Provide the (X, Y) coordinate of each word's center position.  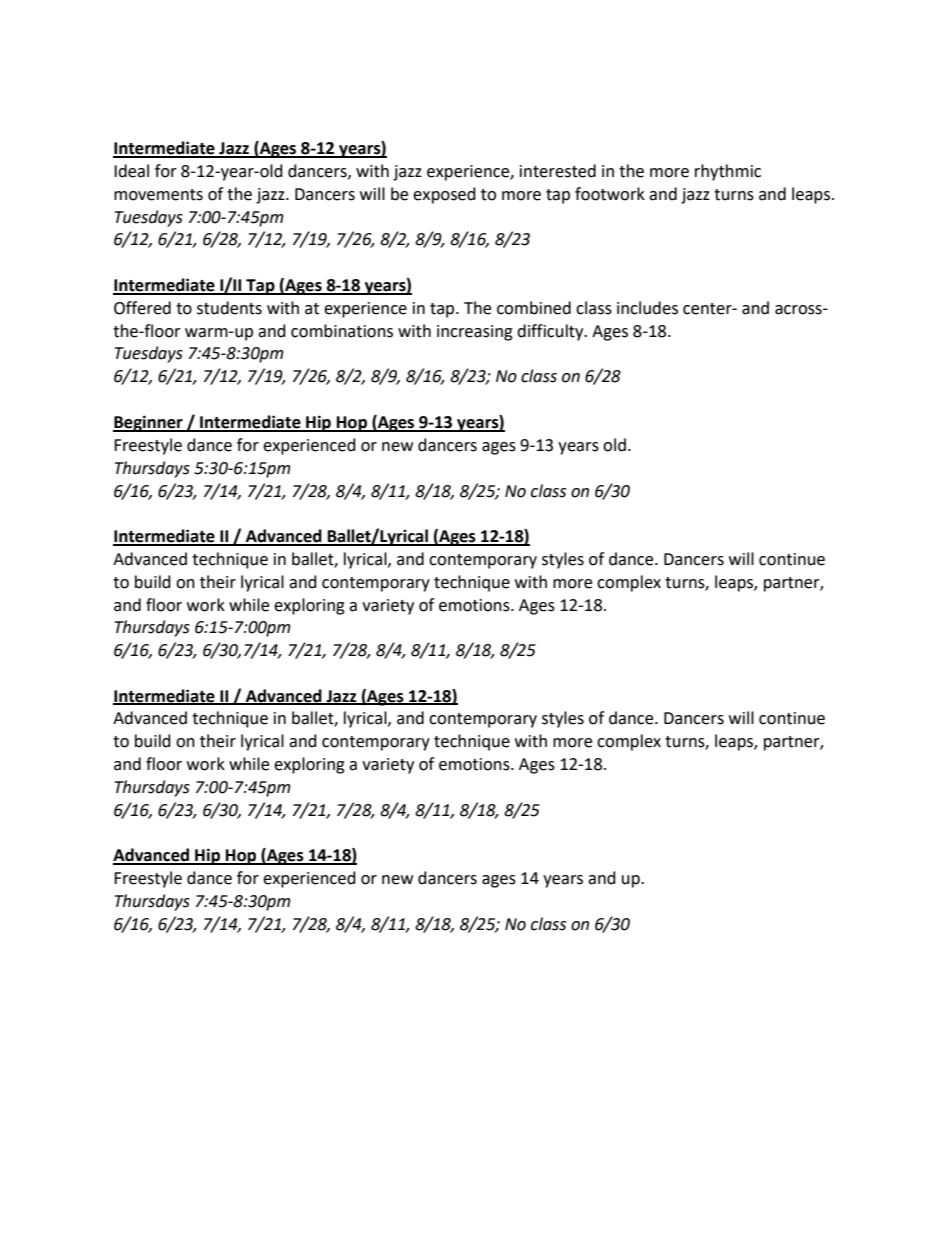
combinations (342, 331)
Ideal (131, 171)
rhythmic (728, 172)
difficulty (551, 332)
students (229, 308)
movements (158, 195)
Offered (142, 308)
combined (534, 308)
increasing (475, 333)
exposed (444, 195)
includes (647, 308)
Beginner (149, 423)
